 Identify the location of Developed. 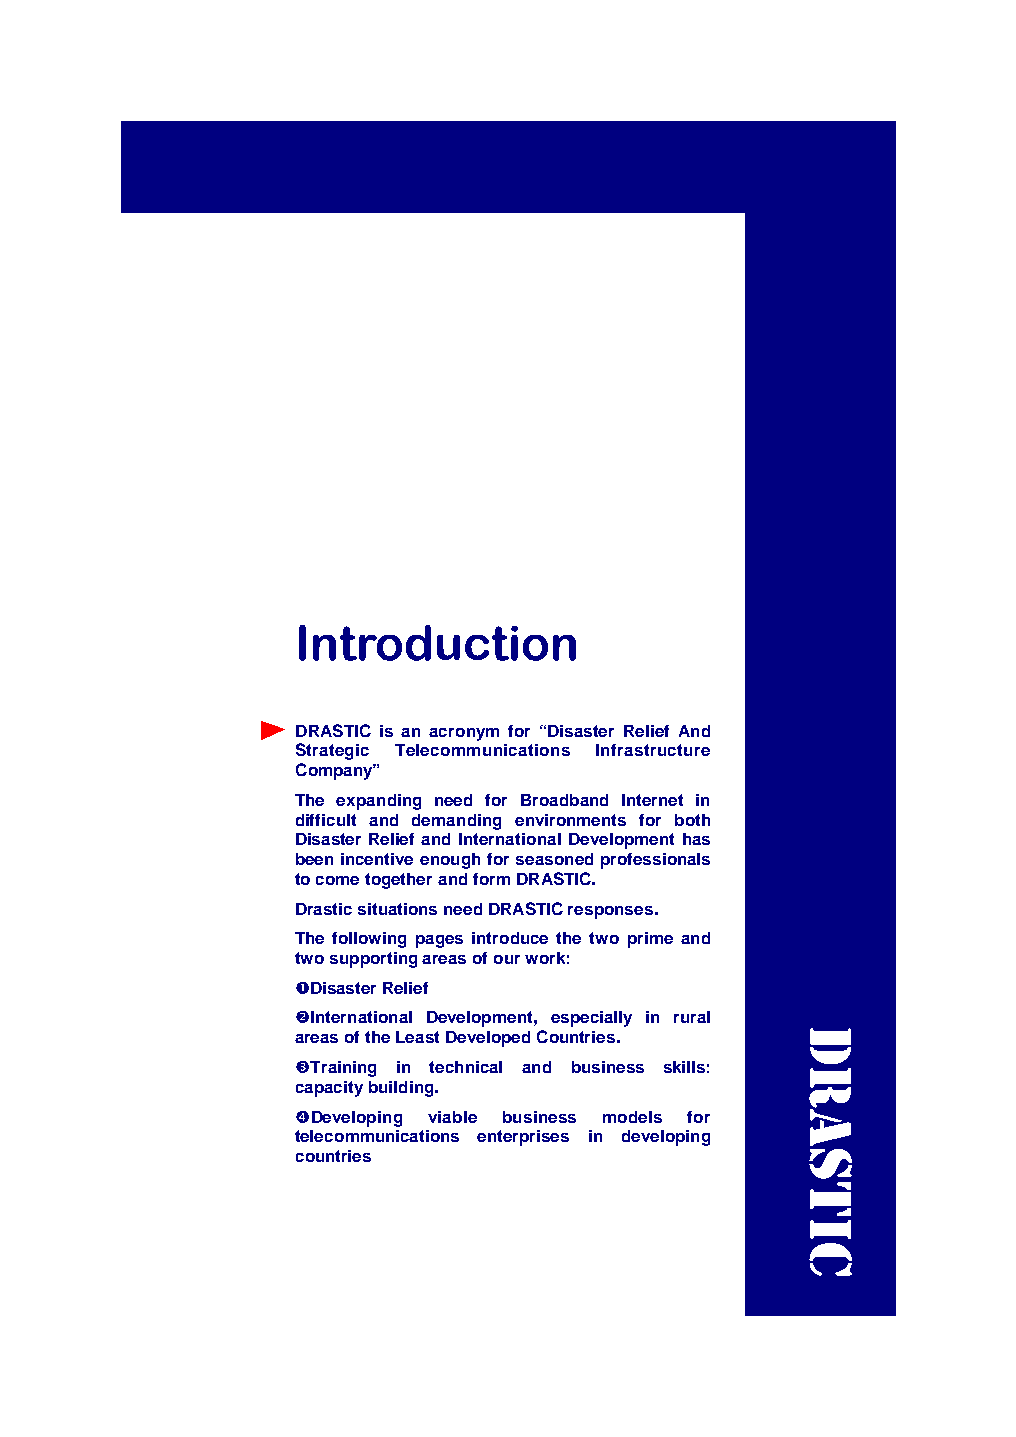
(488, 1039).
